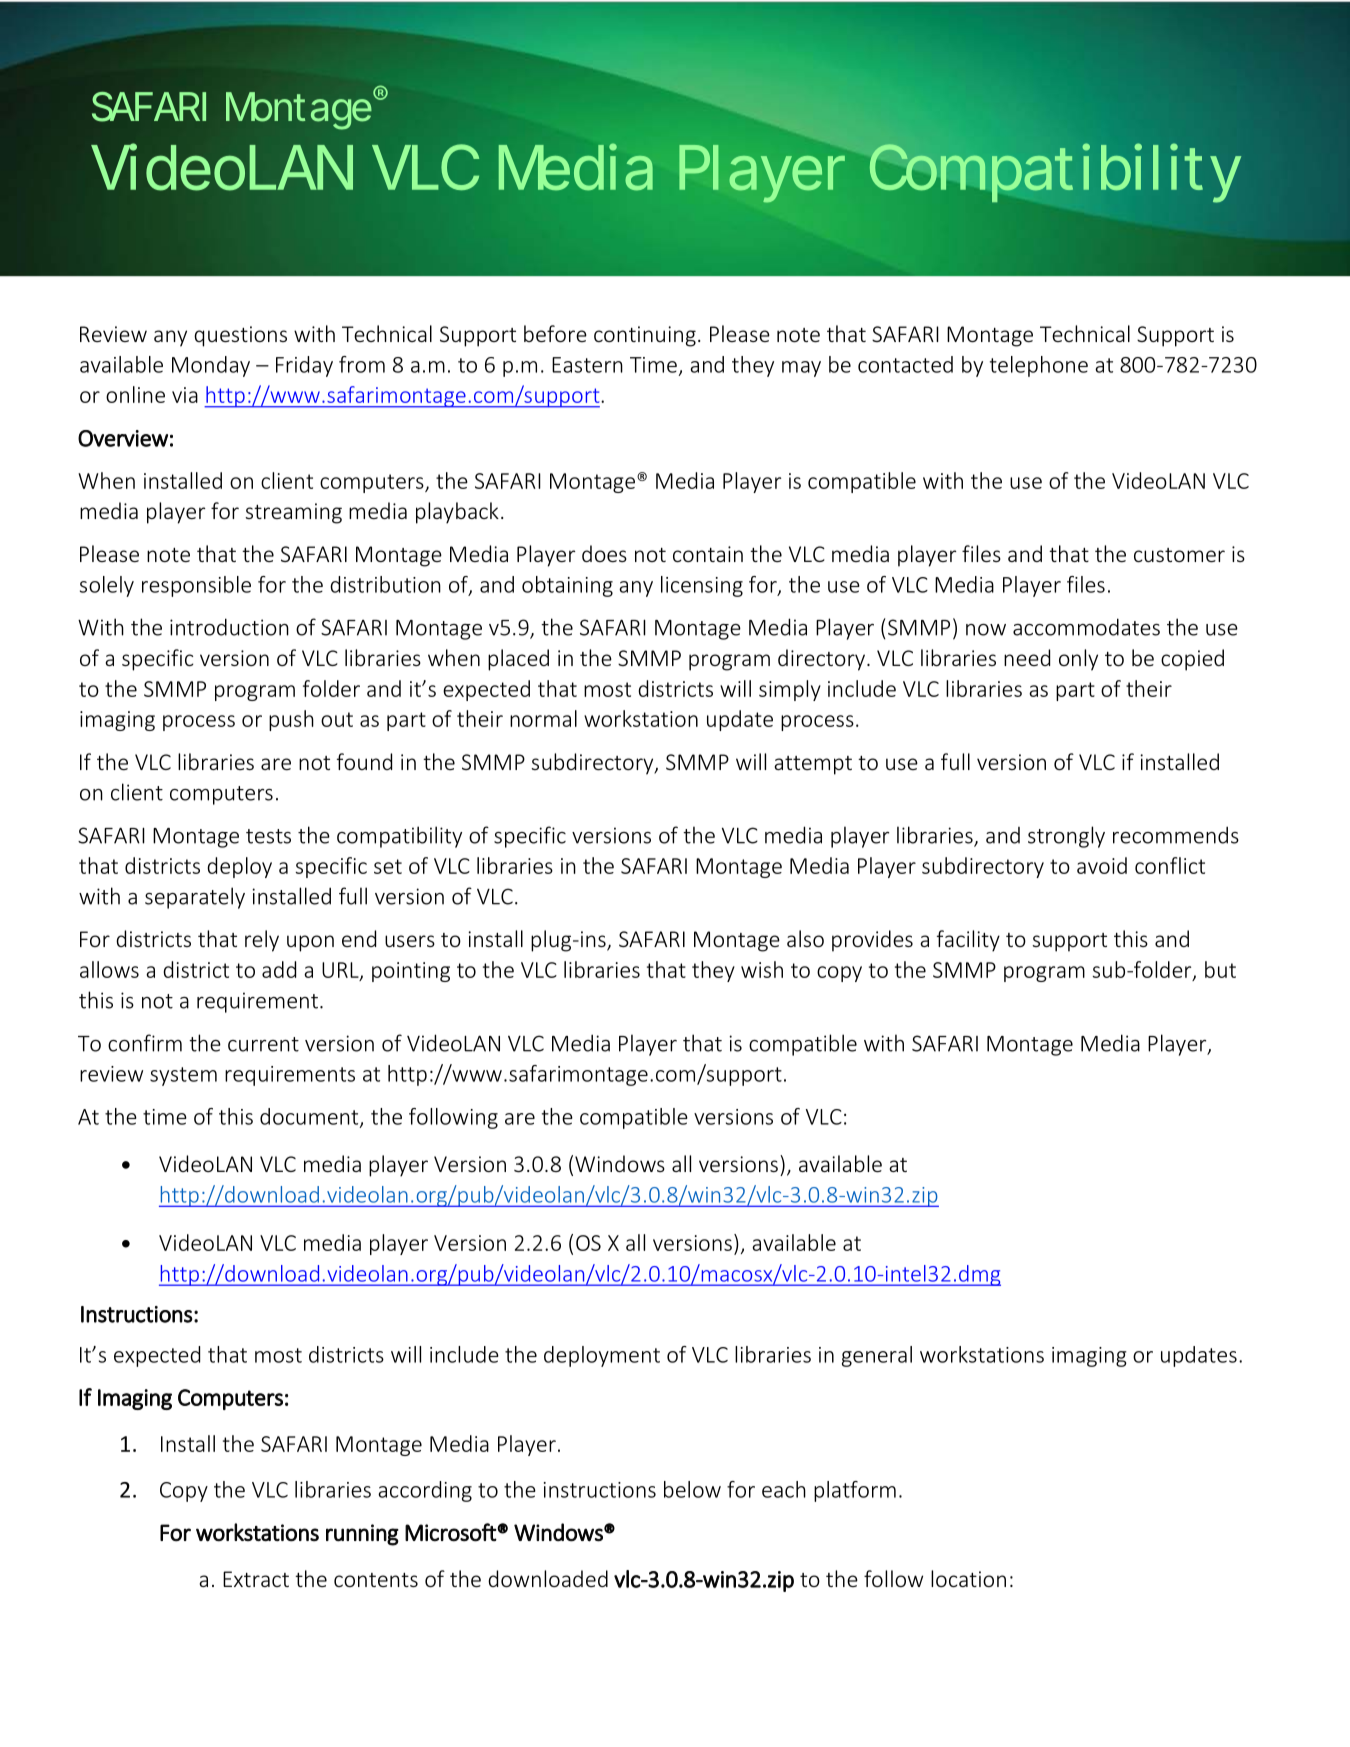 Image resolution: width=1350 pixels, height=1747 pixels. I want to click on licensing, so click(702, 586).
